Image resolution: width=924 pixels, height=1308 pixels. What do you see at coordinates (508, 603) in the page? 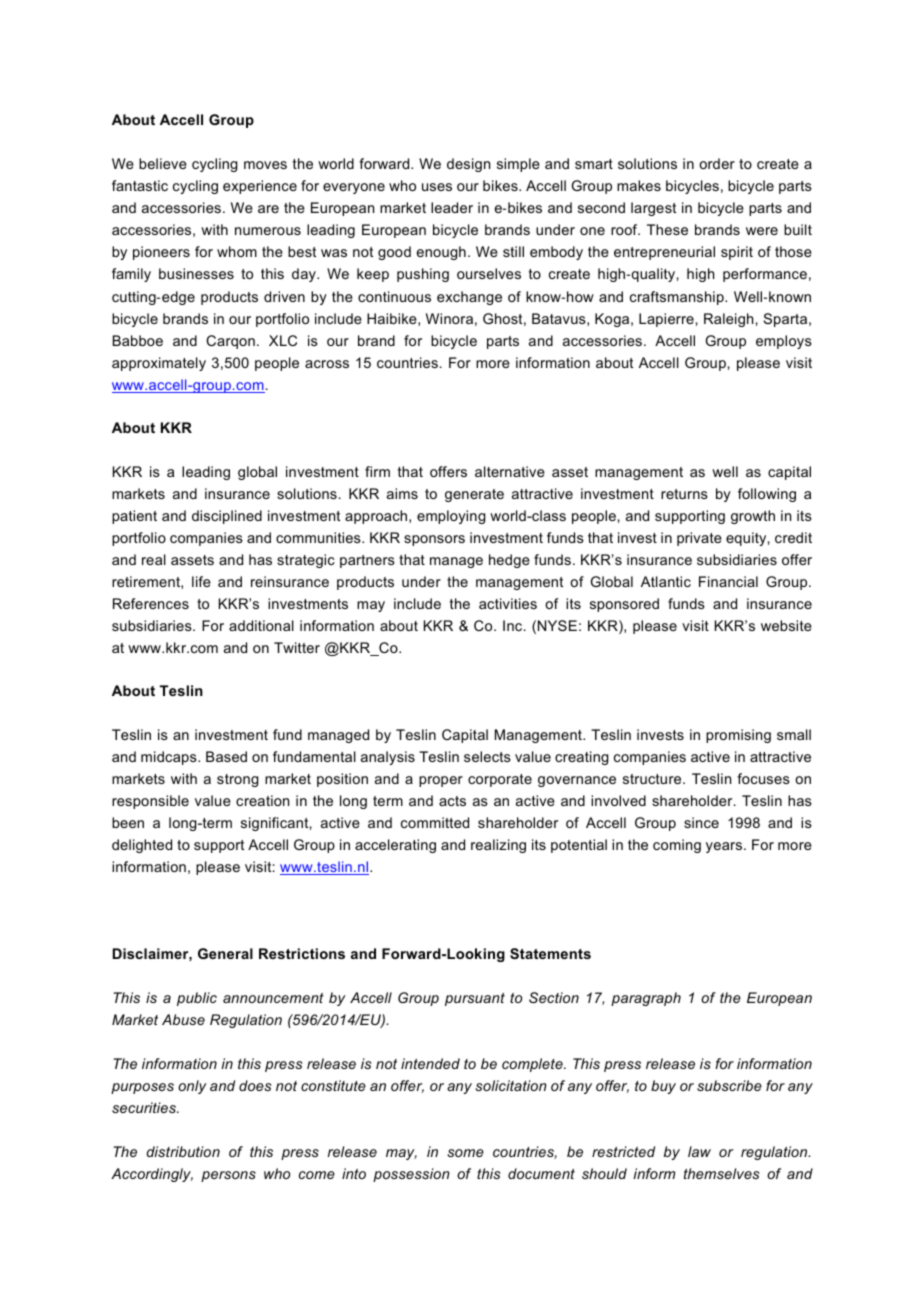
I see `activities` at bounding box center [508, 603].
